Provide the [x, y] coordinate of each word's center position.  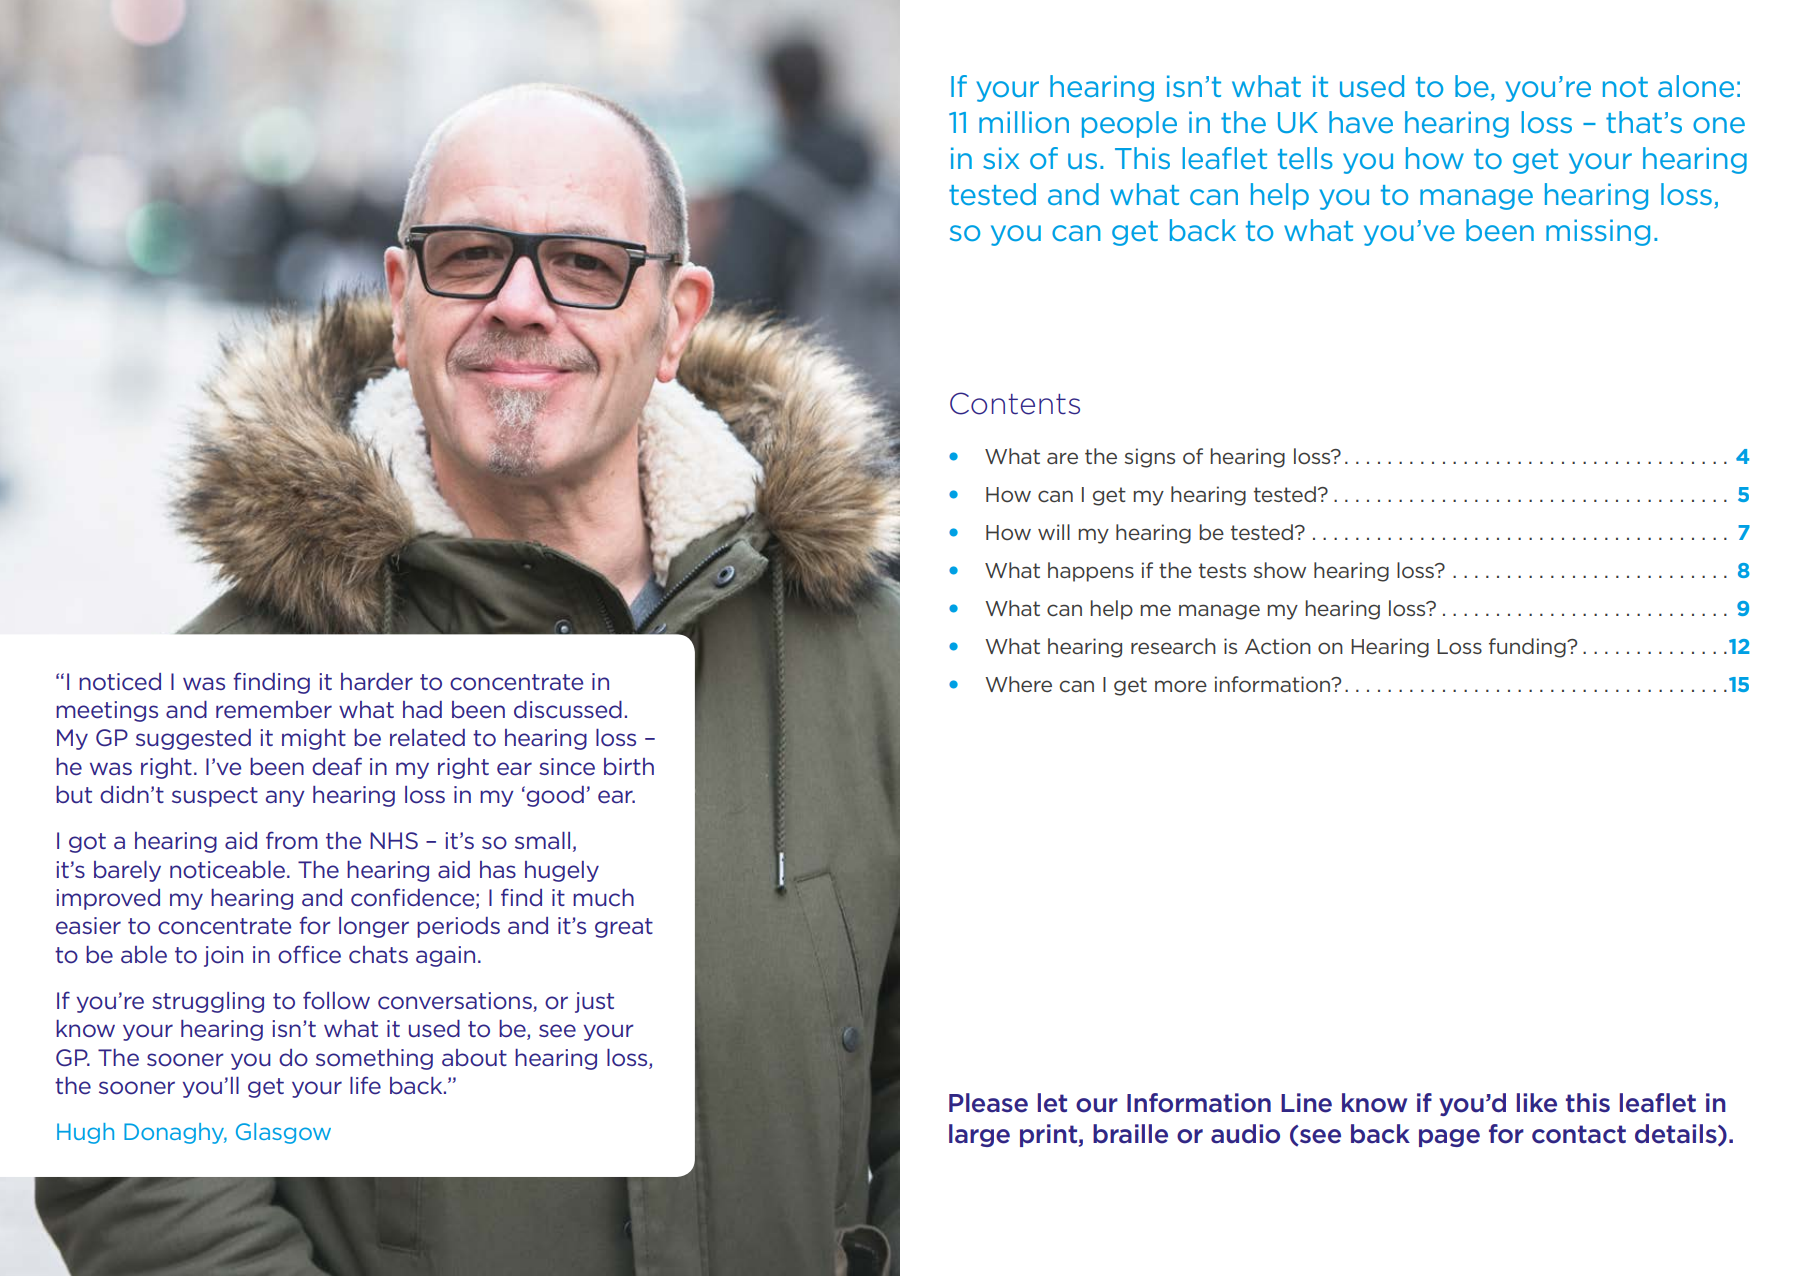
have [1361, 122]
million [1024, 122]
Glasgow [283, 1133]
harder [377, 682]
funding [1528, 648]
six [1001, 158]
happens [1091, 572]
